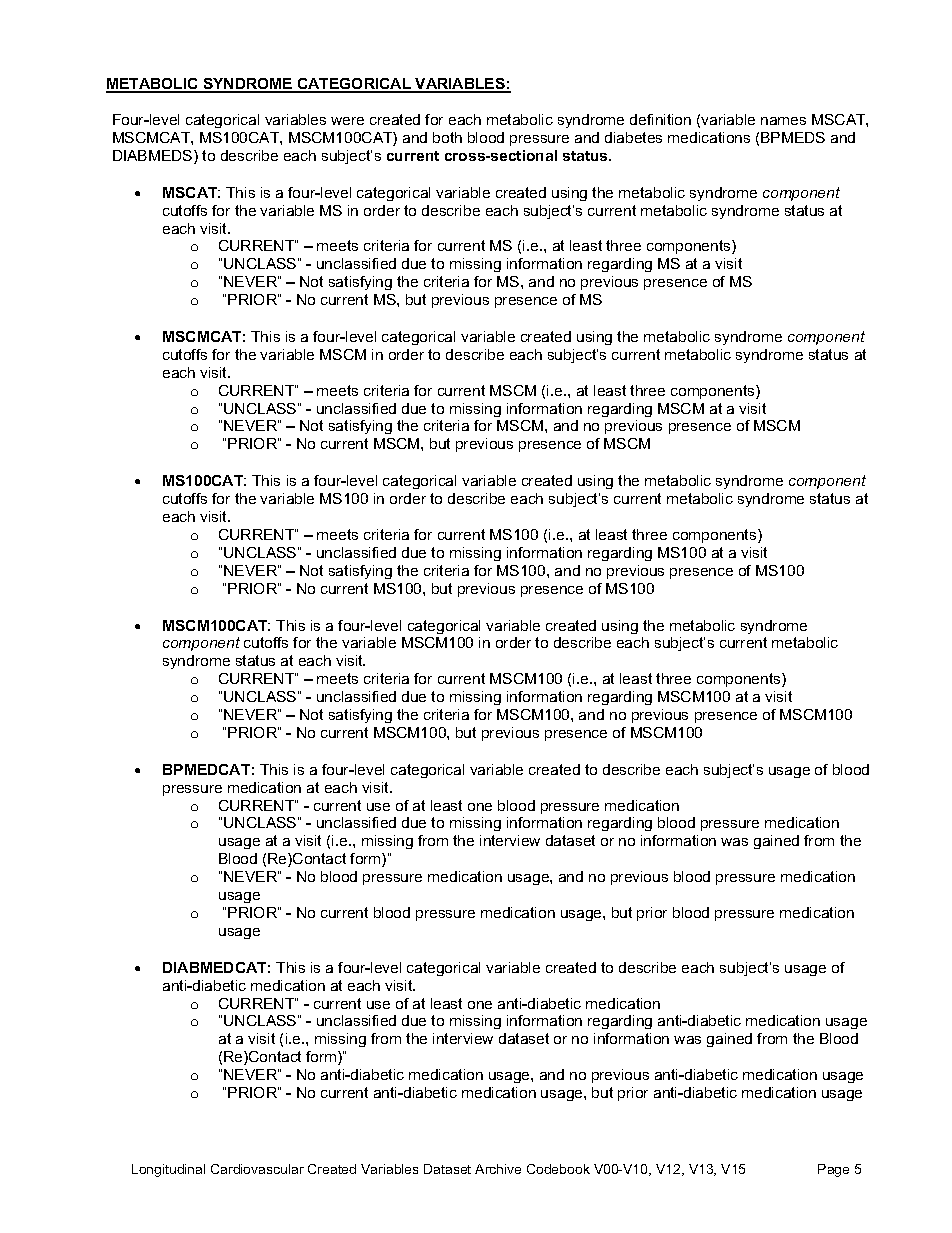 The image size is (952, 1233). What do you see at coordinates (833, 1170) in the document?
I see `Page` at bounding box center [833, 1170].
